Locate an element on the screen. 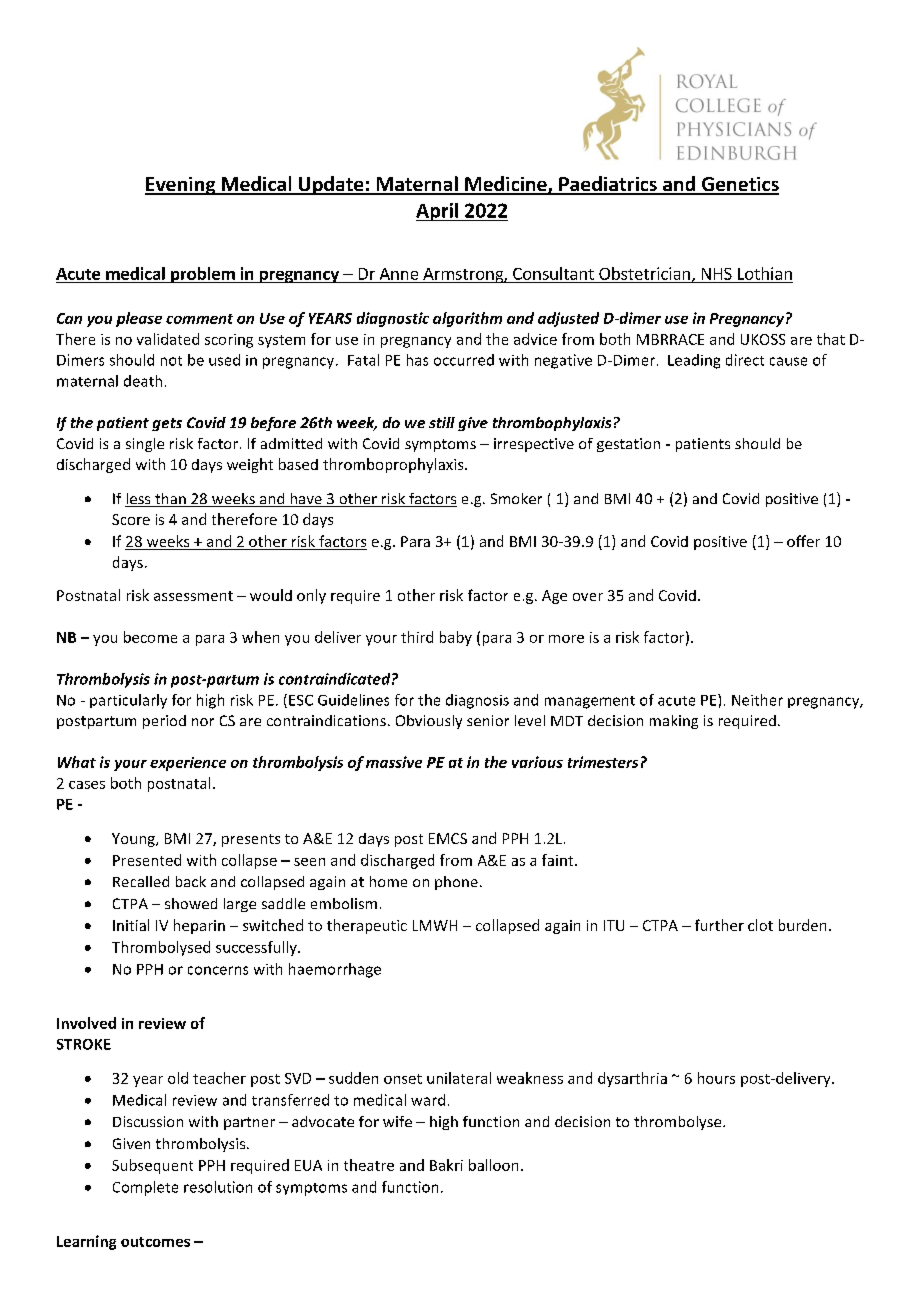 The width and height of the screenshot is (924, 1308). Complete is located at coordinates (145, 1188).
